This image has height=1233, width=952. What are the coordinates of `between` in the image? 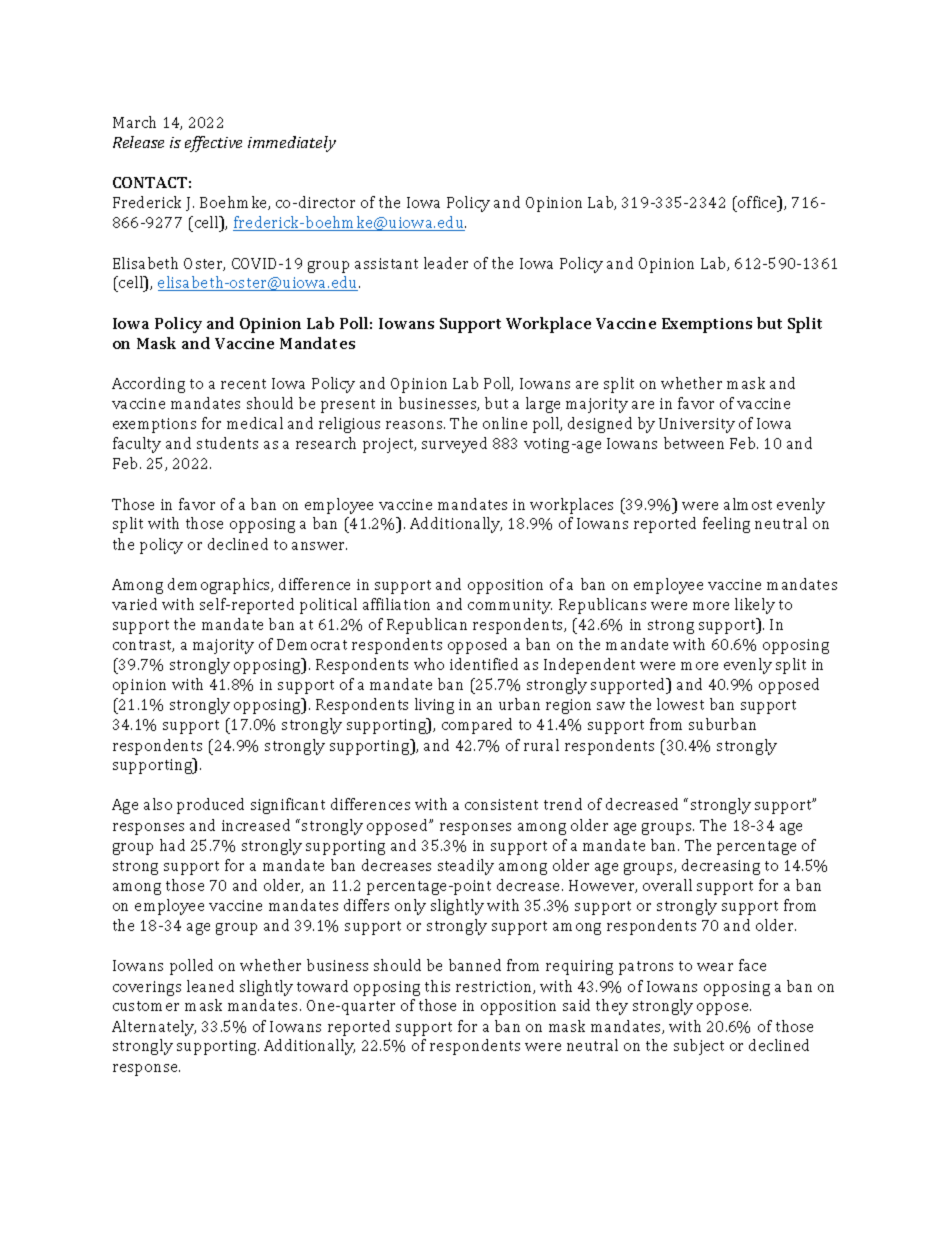 It's located at (694, 443).
